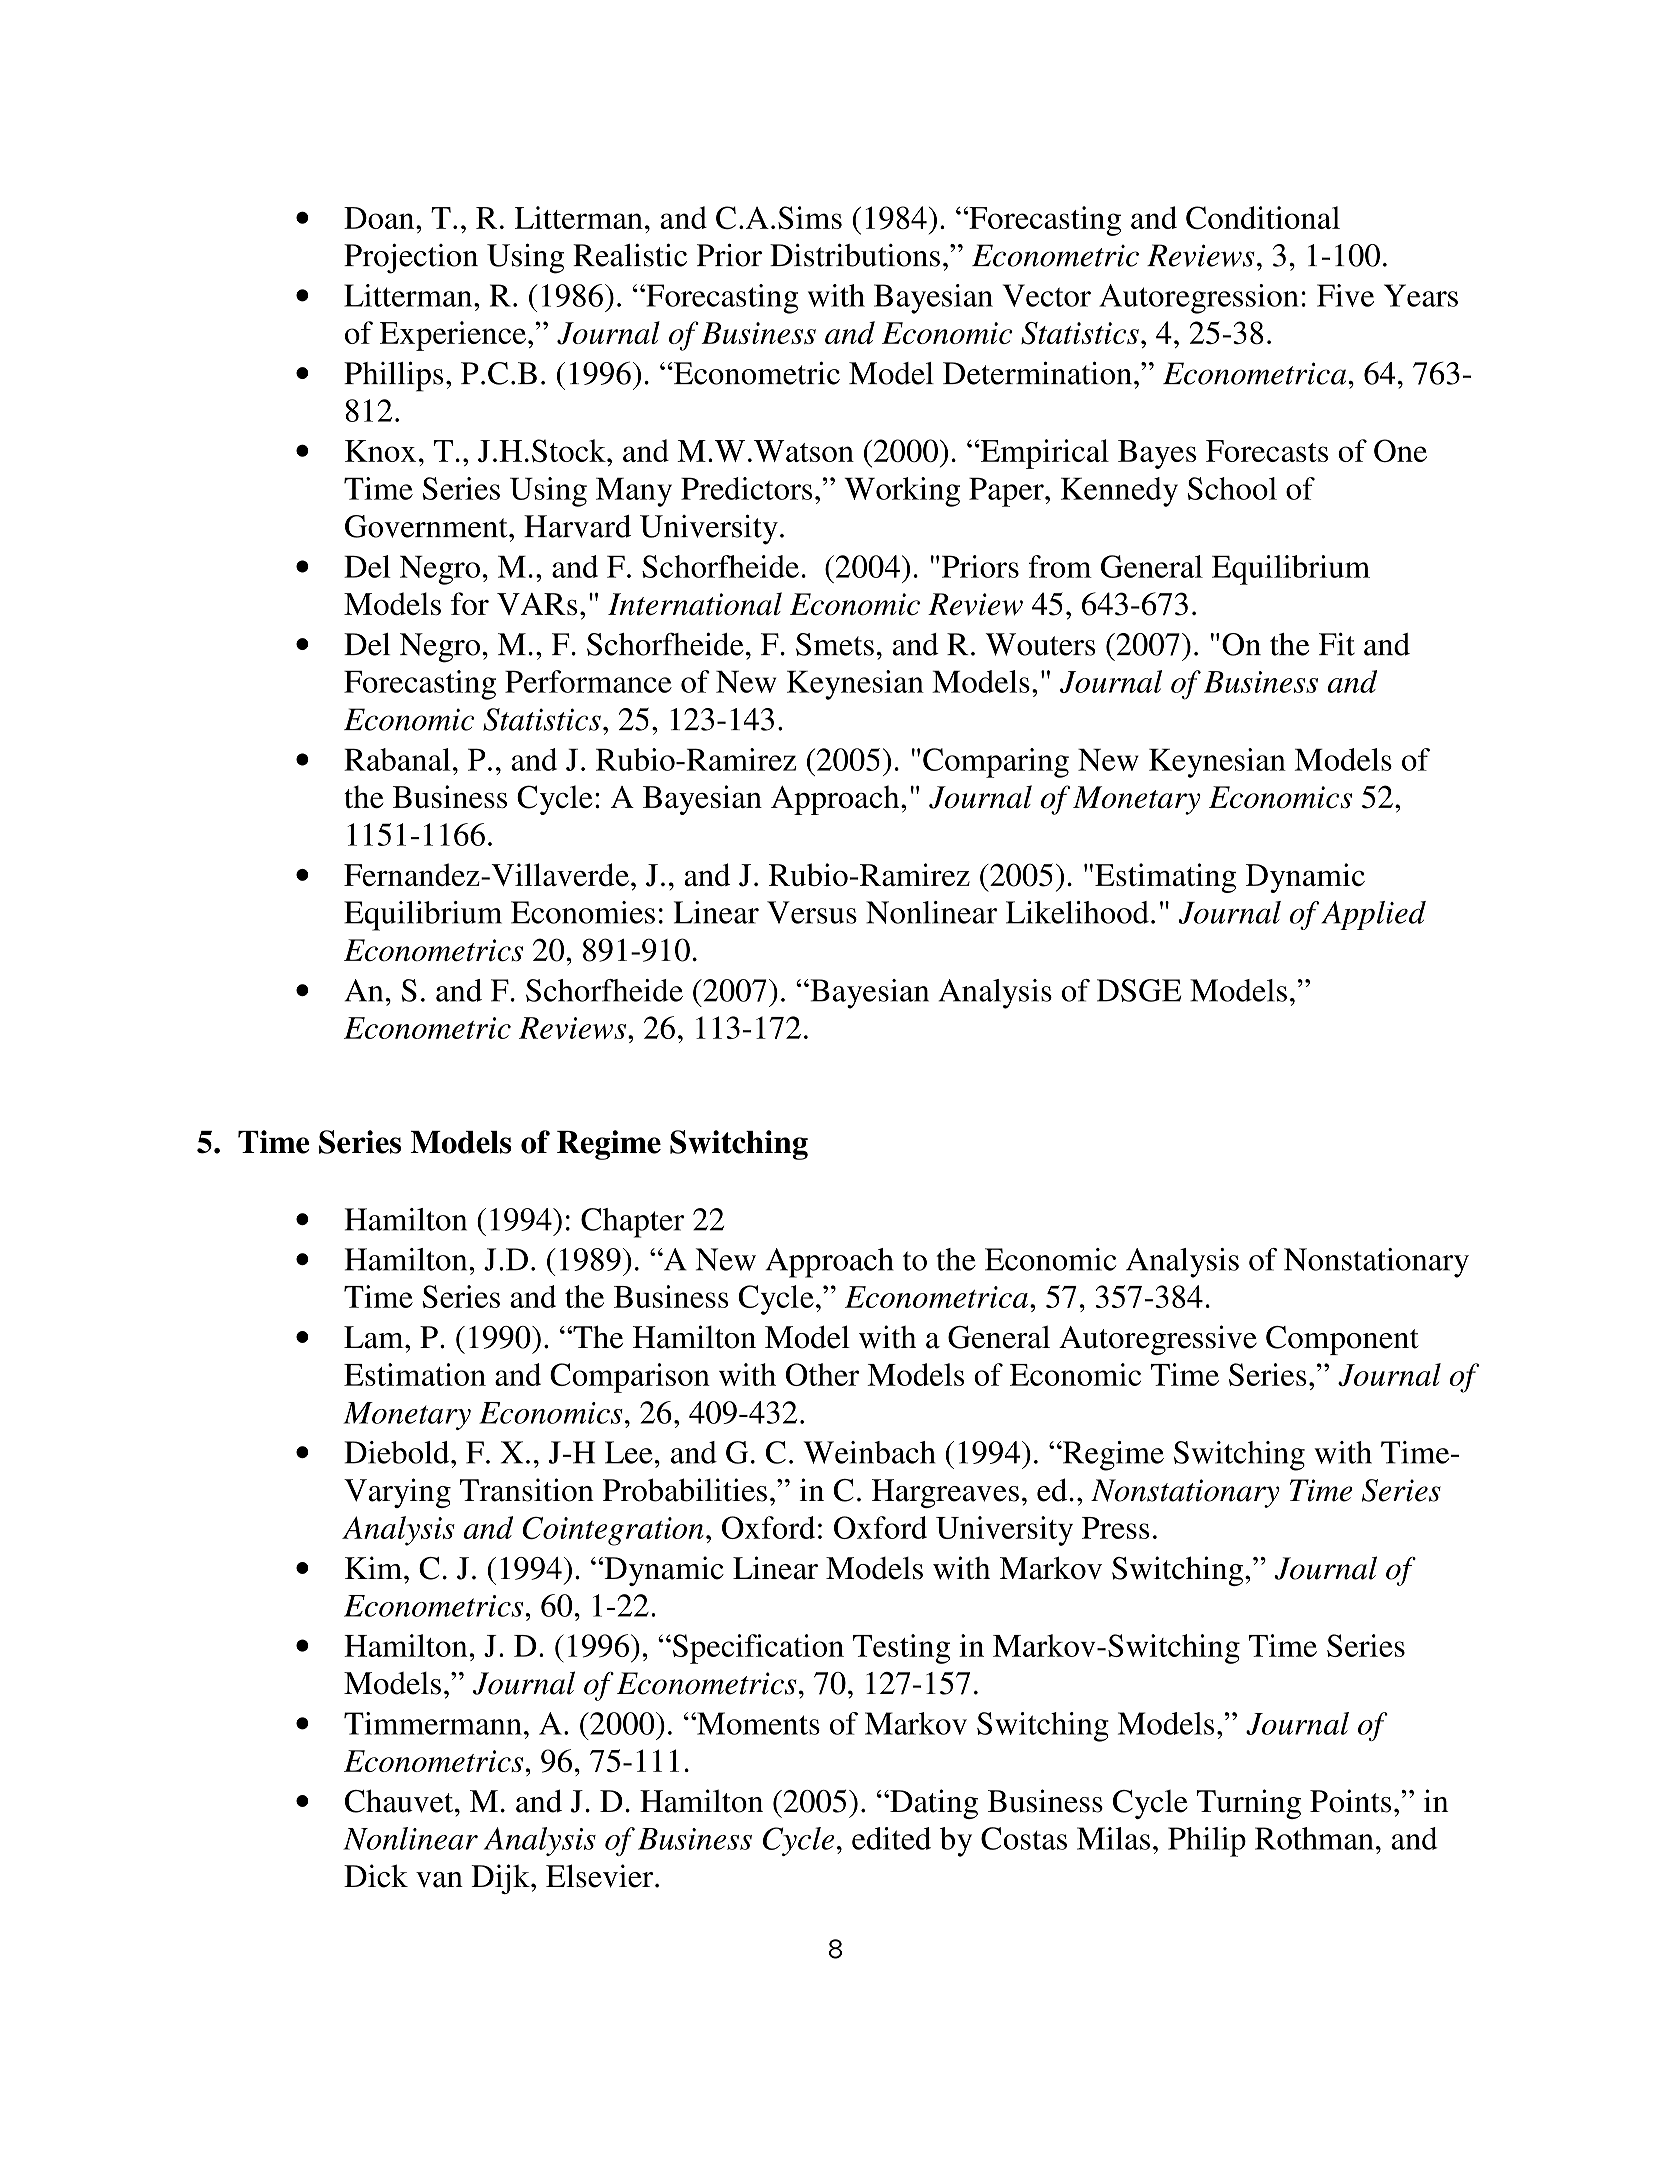  I want to click on Applied, so click(1373, 915).
